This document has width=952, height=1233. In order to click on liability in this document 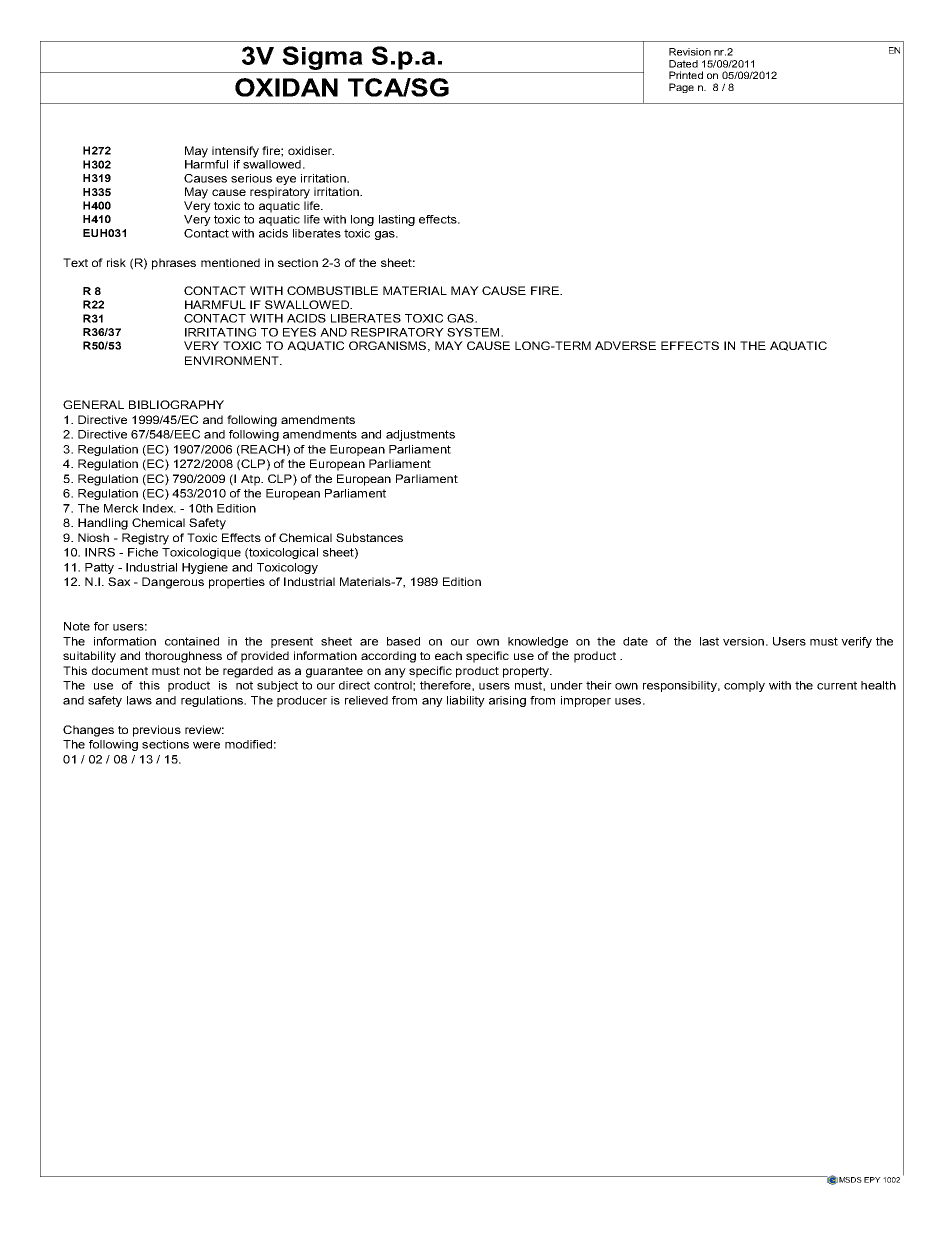, I will do `click(466, 701)`.
